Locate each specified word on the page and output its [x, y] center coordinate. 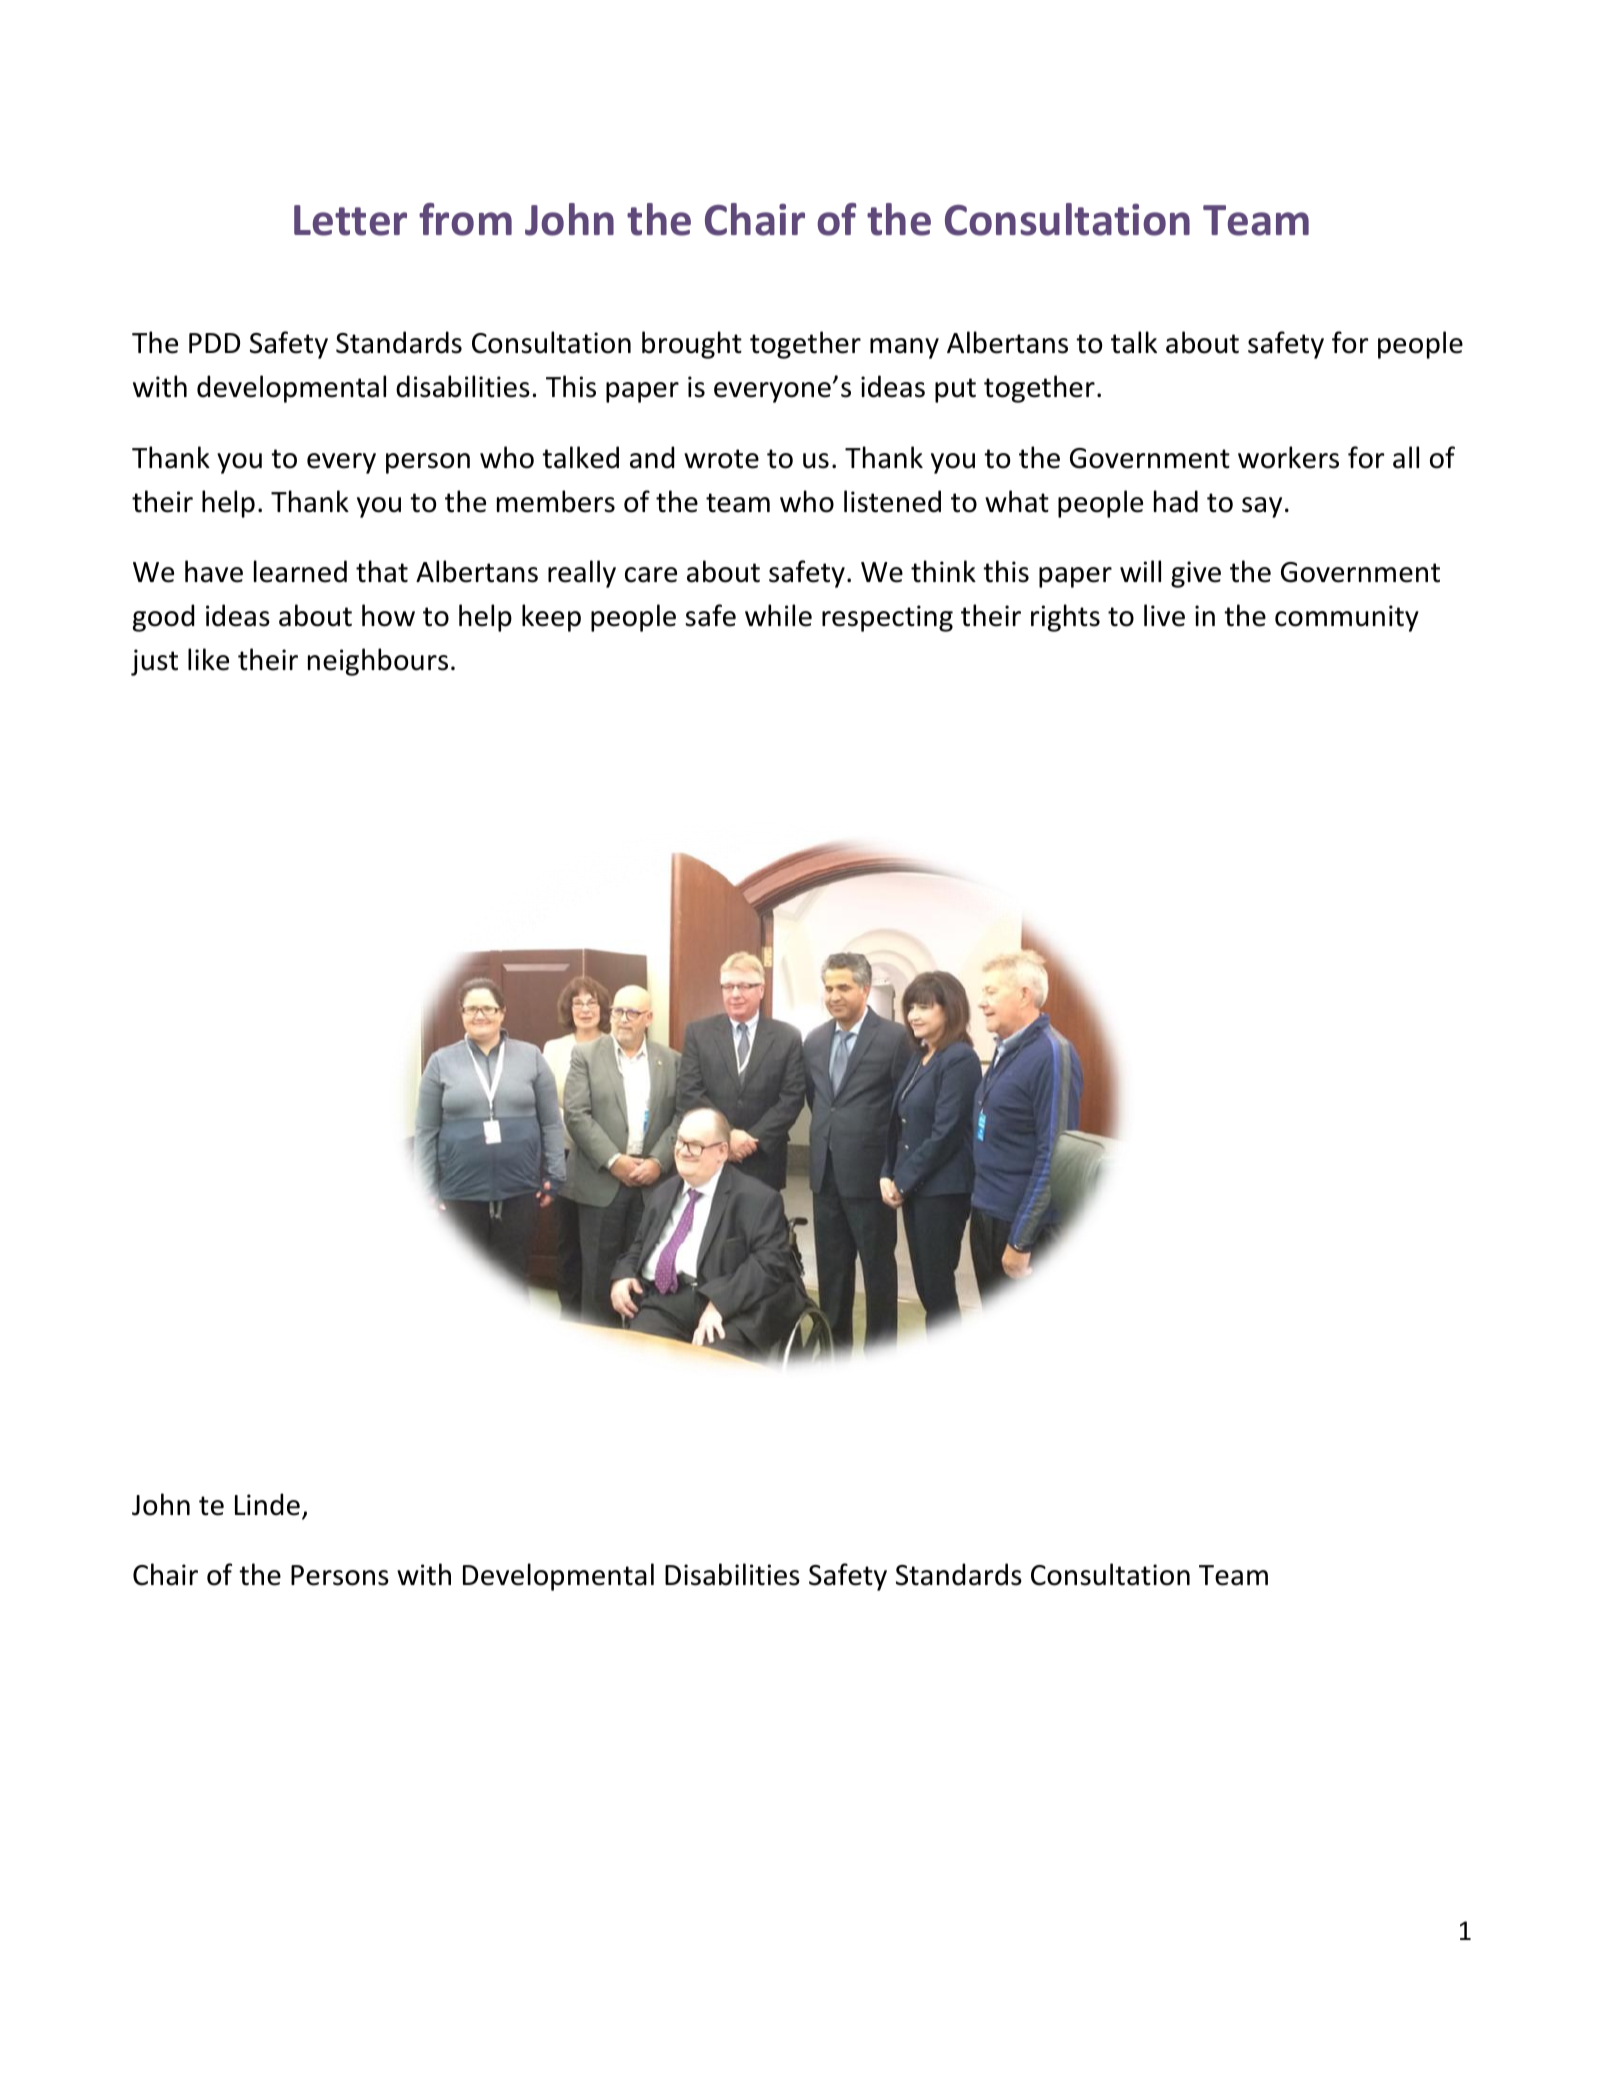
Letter [350, 220]
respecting [887, 618]
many [904, 348]
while [778, 615]
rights [1065, 618]
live [1164, 615]
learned [300, 571]
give [1196, 574]
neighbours [378, 662]
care [651, 575]
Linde [267, 1504]
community [1347, 618]
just [154, 662]
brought [692, 345]
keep [551, 618]
